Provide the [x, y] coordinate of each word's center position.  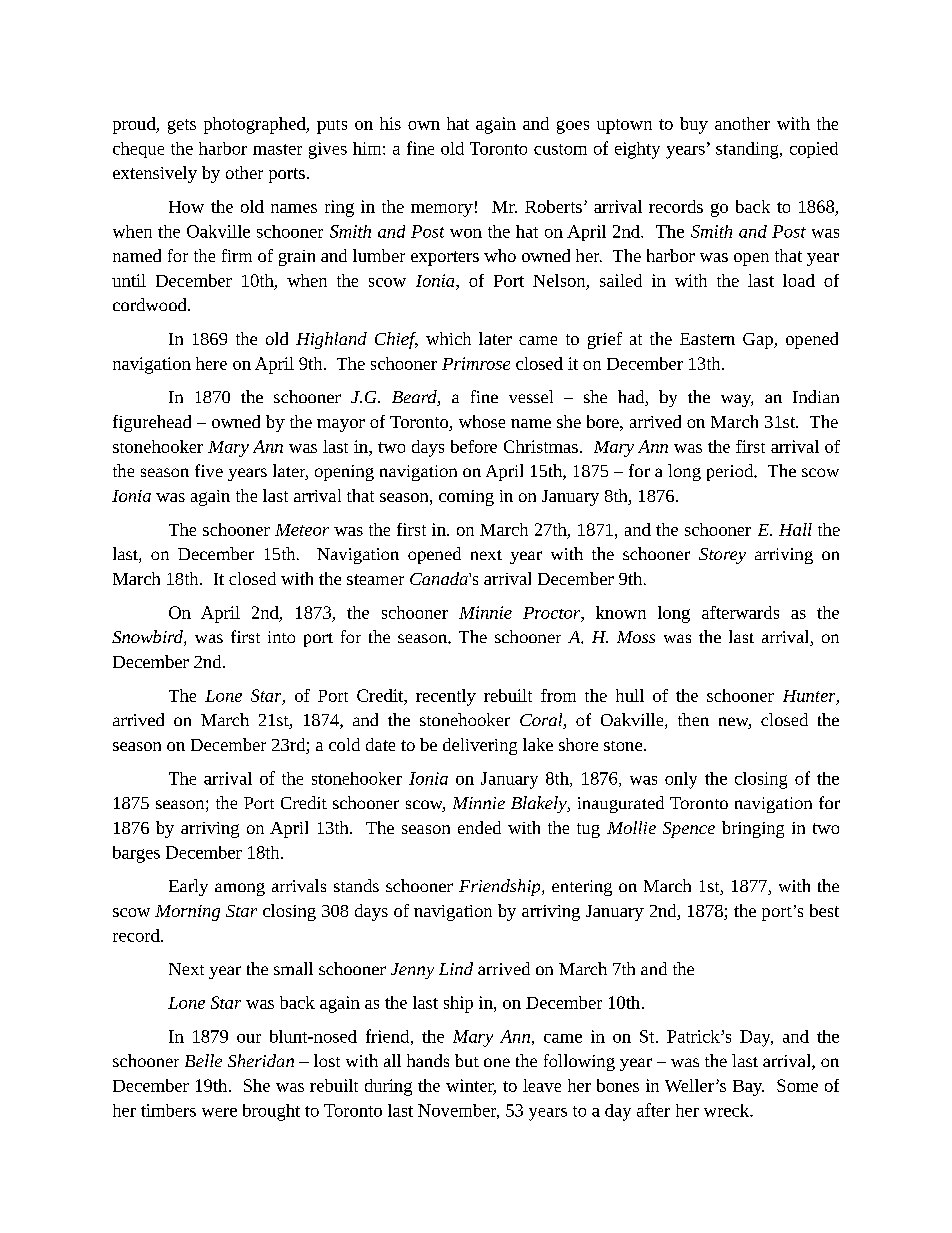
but [467, 1060]
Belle [203, 1060]
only [681, 780]
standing [748, 150]
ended [479, 827]
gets [182, 126]
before [474, 446]
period [731, 472]
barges [136, 854]
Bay [748, 1088]
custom [560, 149]
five [209, 470]
